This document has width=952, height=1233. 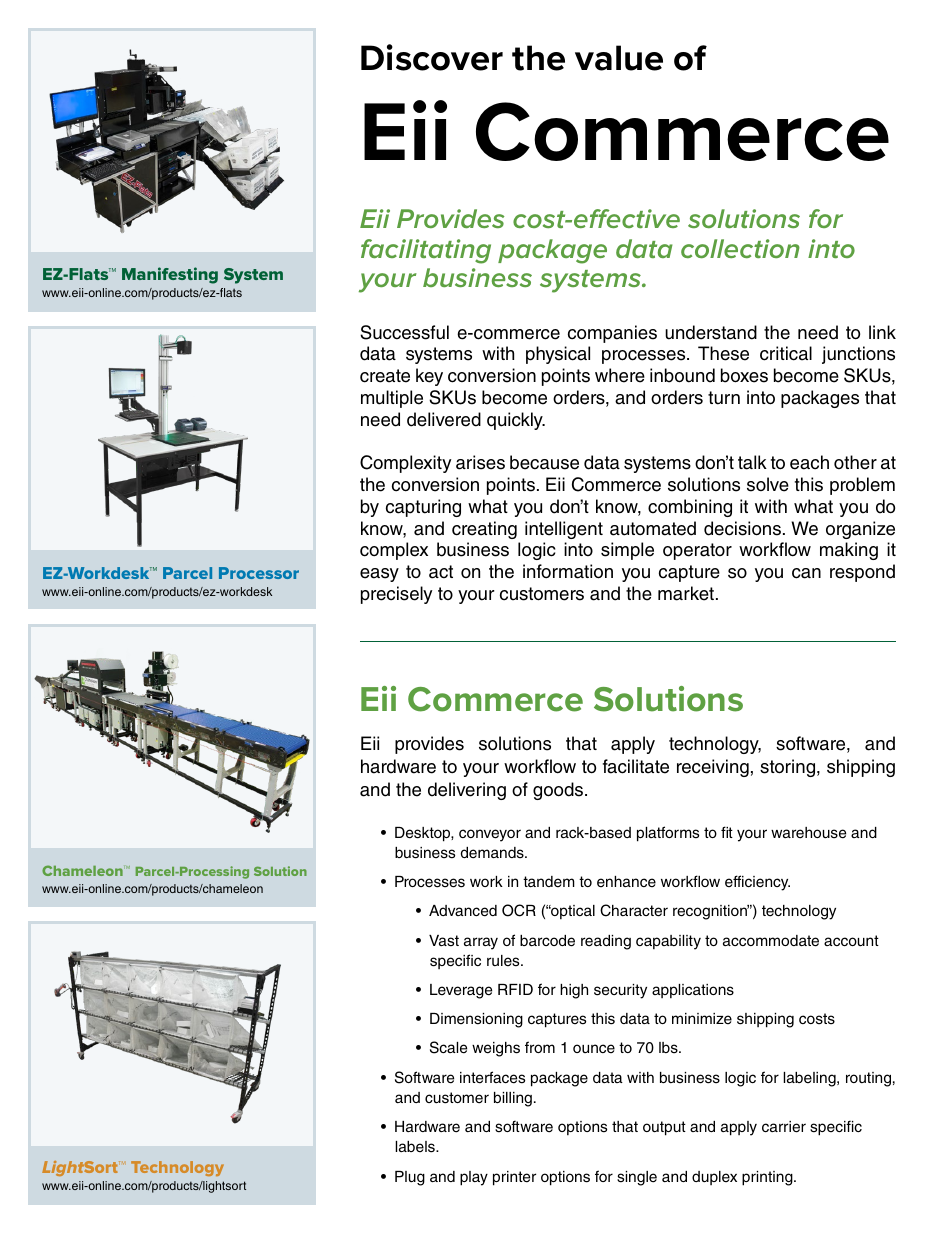 What do you see at coordinates (568, 571) in the document?
I see `information` at bounding box center [568, 571].
